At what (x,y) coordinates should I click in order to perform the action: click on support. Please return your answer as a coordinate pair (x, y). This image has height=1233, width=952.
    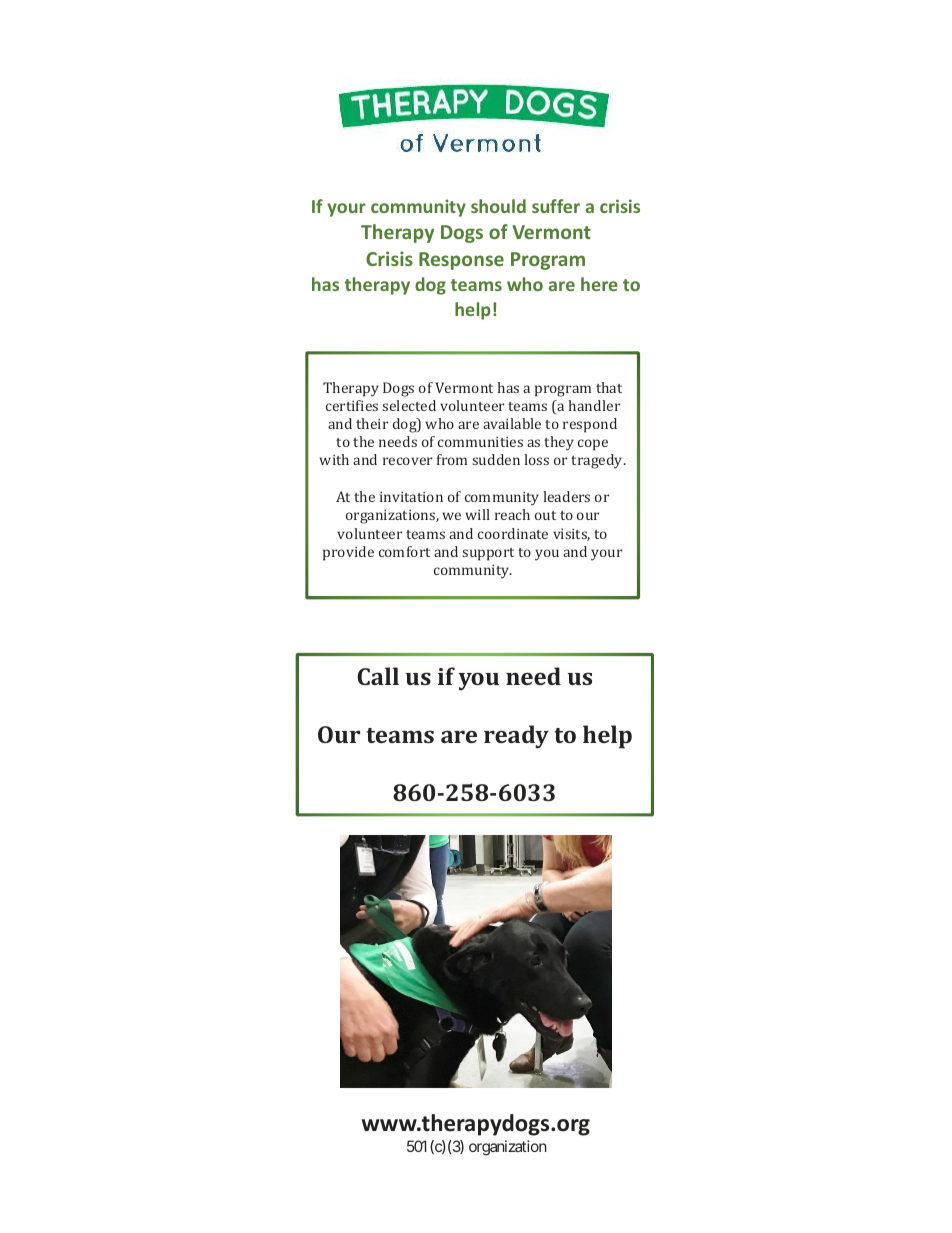
    Looking at the image, I should click on (488, 554).
